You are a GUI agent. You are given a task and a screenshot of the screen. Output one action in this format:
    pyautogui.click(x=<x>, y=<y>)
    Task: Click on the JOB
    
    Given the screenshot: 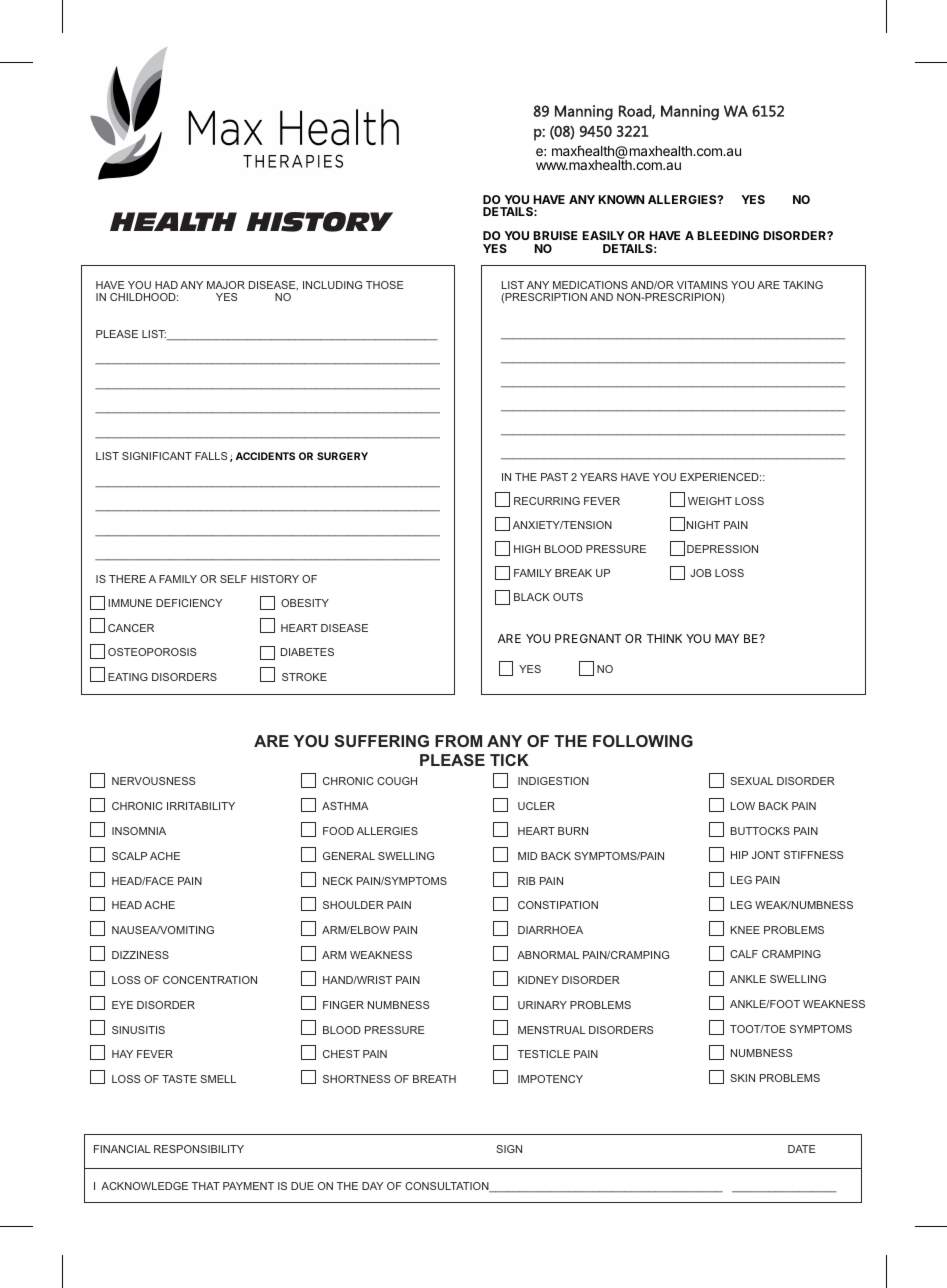 What is the action you would take?
    pyautogui.click(x=700, y=573)
